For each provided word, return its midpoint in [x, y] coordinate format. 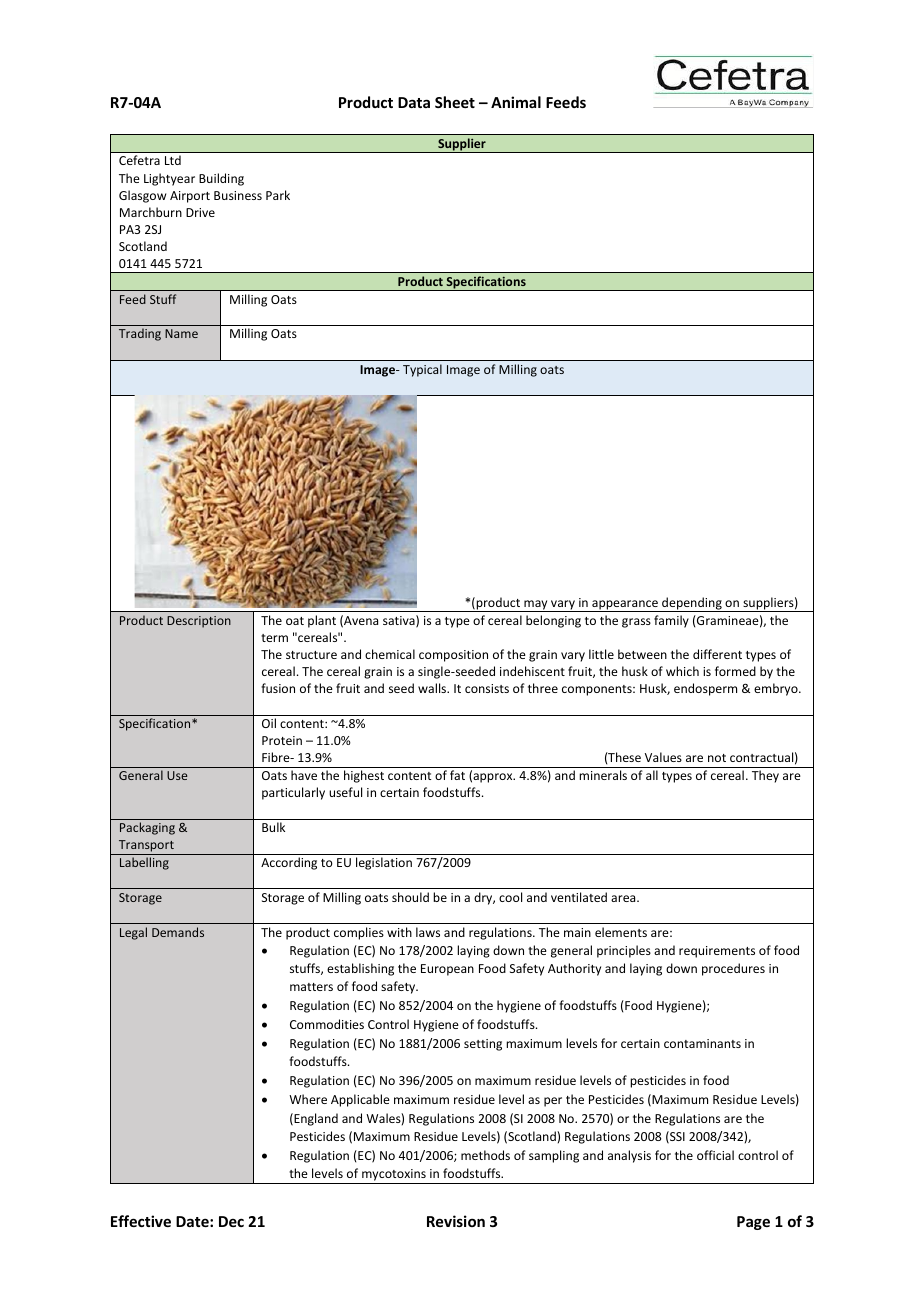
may [536, 606]
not [717, 758]
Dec [231, 1221]
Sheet [455, 102]
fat [457, 775]
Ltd [173, 160]
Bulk [273, 827]
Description [199, 622]
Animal [516, 102]
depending [692, 604]
